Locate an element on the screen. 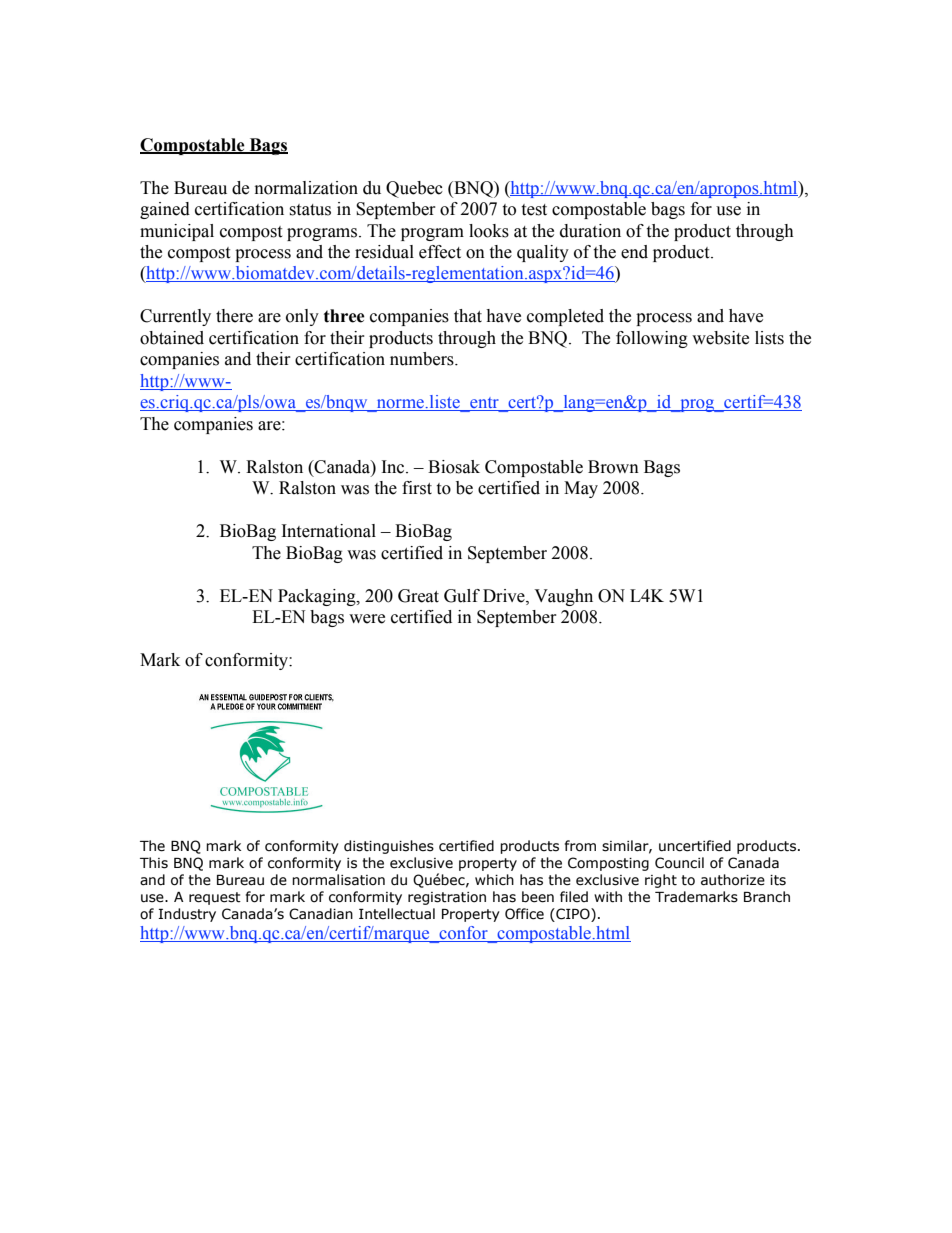 The height and width of the screenshot is (1233, 952). International is located at coordinates (329, 531).
